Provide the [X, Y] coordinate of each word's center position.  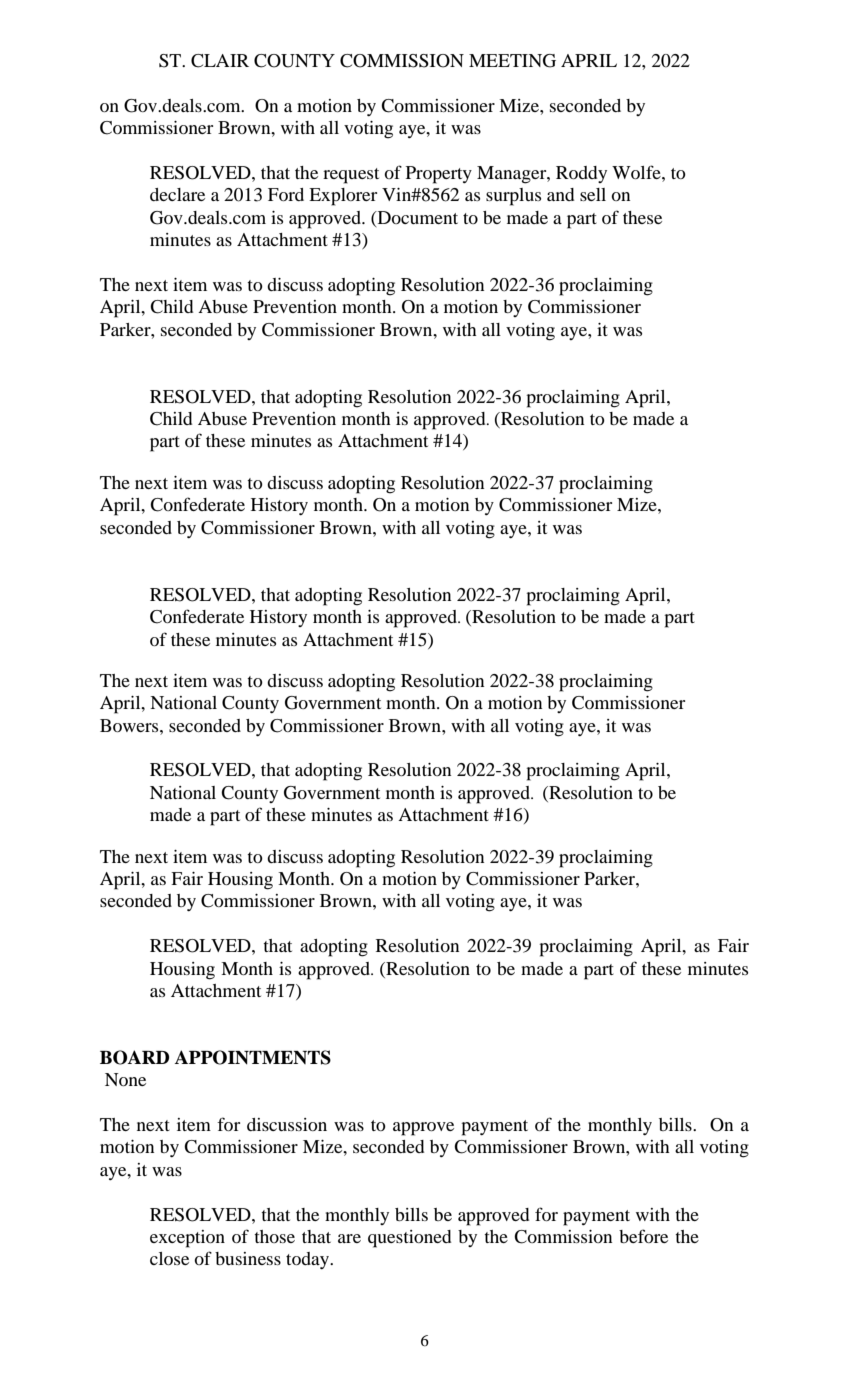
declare [177, 194]
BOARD [134, 1057]
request [351, 176]
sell [593, 194]
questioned [409, 1239]
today [308, 1260]
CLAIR [220, 61]
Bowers [130, 725]
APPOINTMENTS [253, 1057]
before [643, 1236]
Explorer [343, 197]
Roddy [581, 174]
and [560, 194]
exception [187, 1239]
